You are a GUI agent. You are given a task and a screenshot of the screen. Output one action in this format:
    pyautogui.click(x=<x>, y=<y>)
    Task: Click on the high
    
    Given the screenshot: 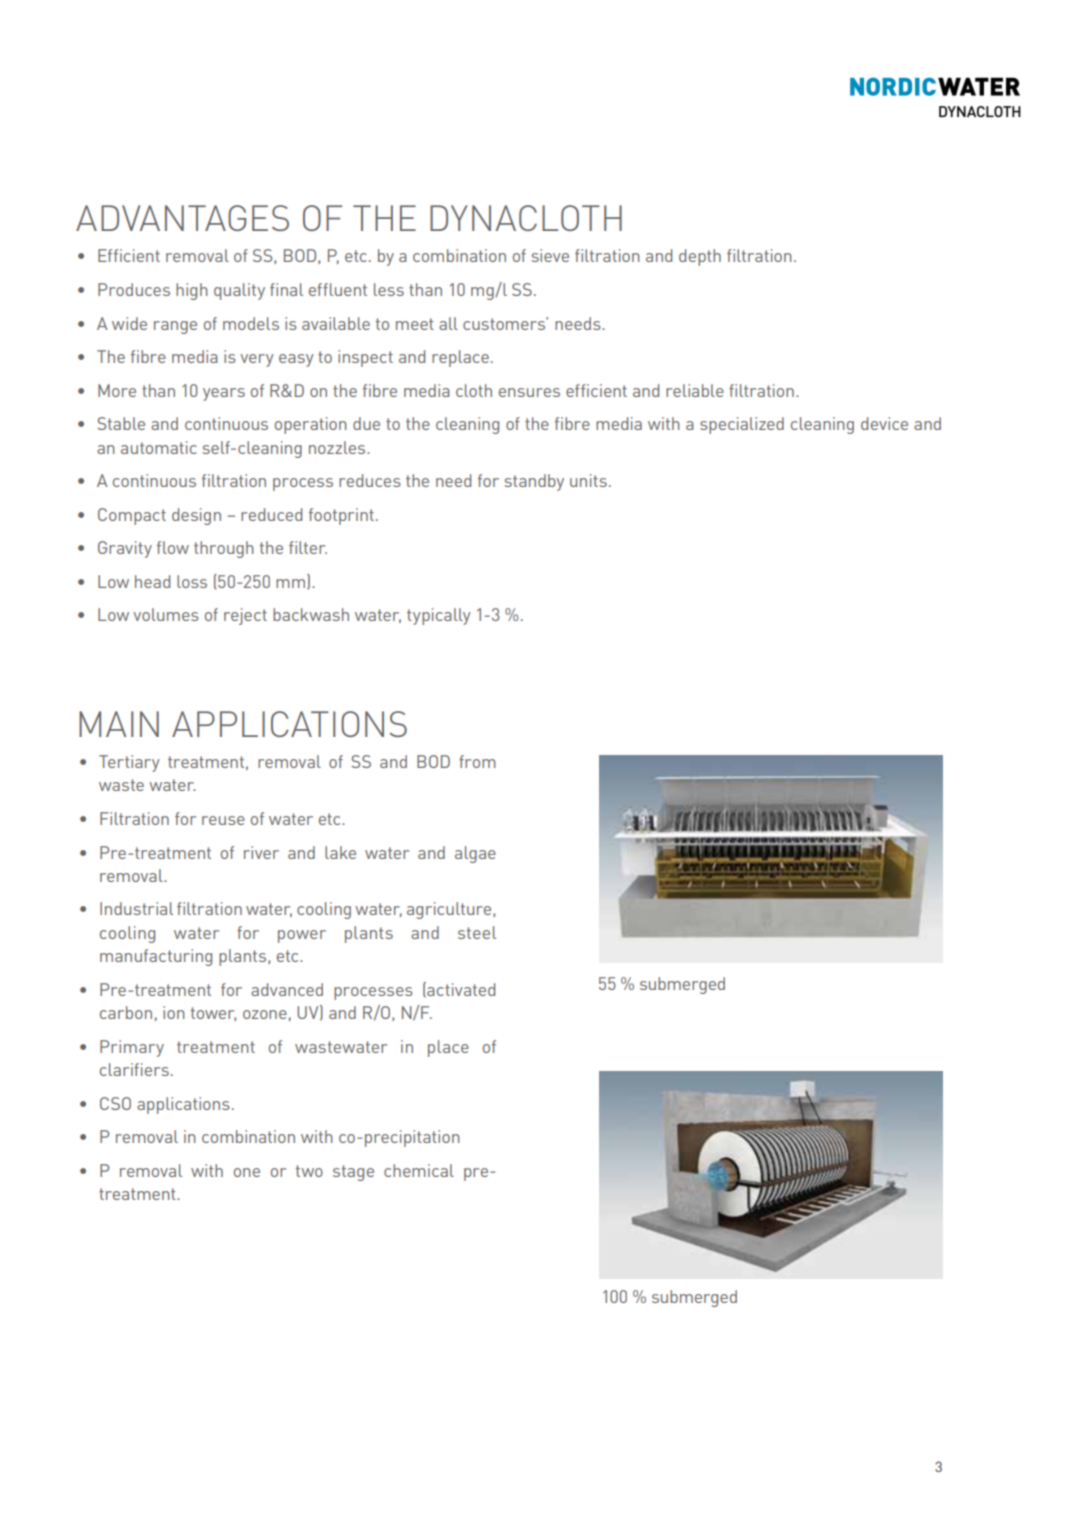 What is the action you would take?
    pyautogui.click(x=192, y=291)
